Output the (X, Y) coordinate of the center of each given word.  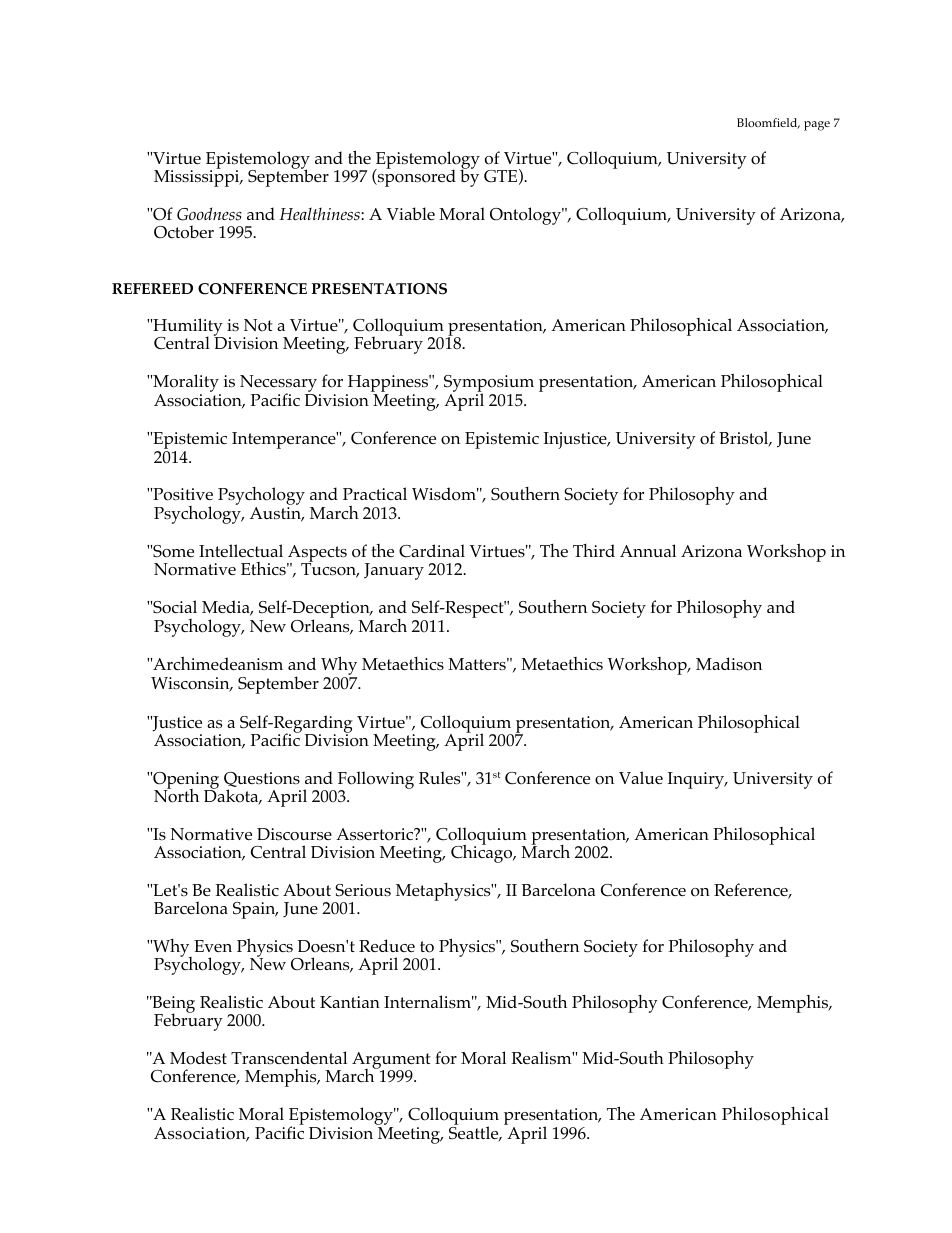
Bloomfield (768, 123)
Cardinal (432, 551)
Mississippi (198, 177)
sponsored (416, 177)
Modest (198, 1058)
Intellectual (241, 550)
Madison (729, 664)
